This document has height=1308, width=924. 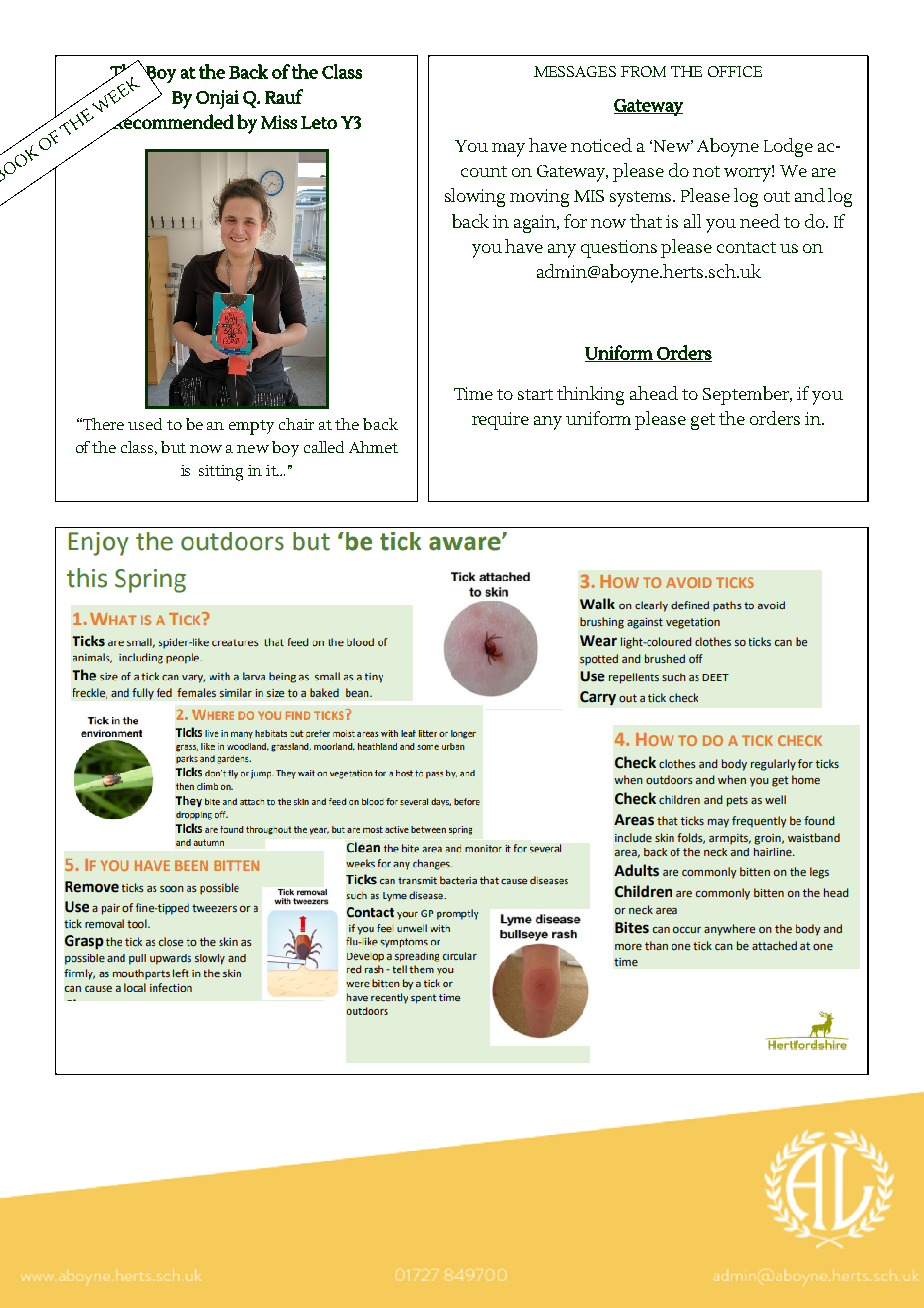 I want to click on OFFICE, so click(x=735, y=71).
